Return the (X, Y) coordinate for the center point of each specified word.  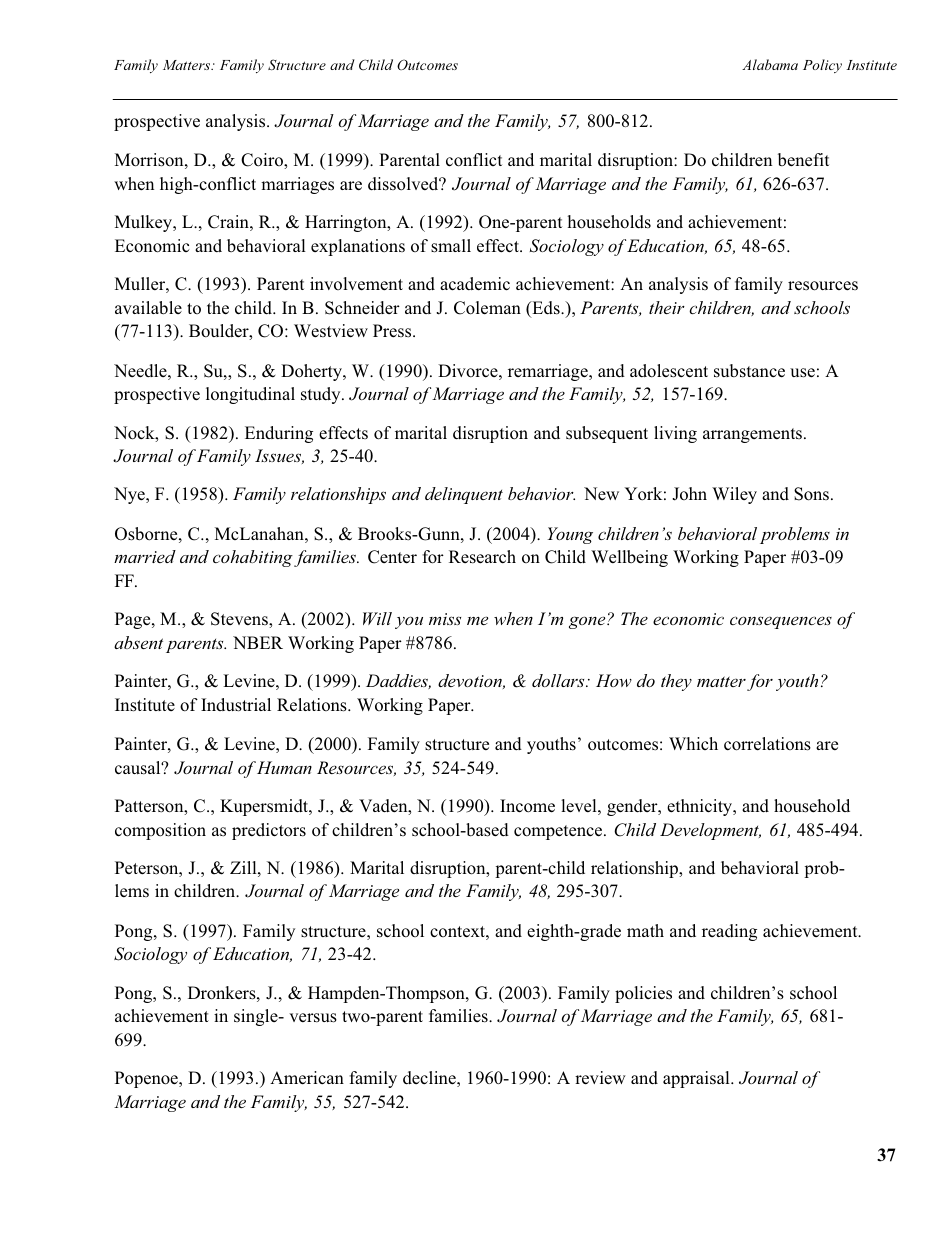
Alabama (770, 64)
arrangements (754, 435)
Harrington (347, 223)
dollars (559, 680)
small (451, 246)
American (307, 1078)
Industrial (236, 705)
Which (693, 743)
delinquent (464, 495)
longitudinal (250, 395)
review (600, 1078)
